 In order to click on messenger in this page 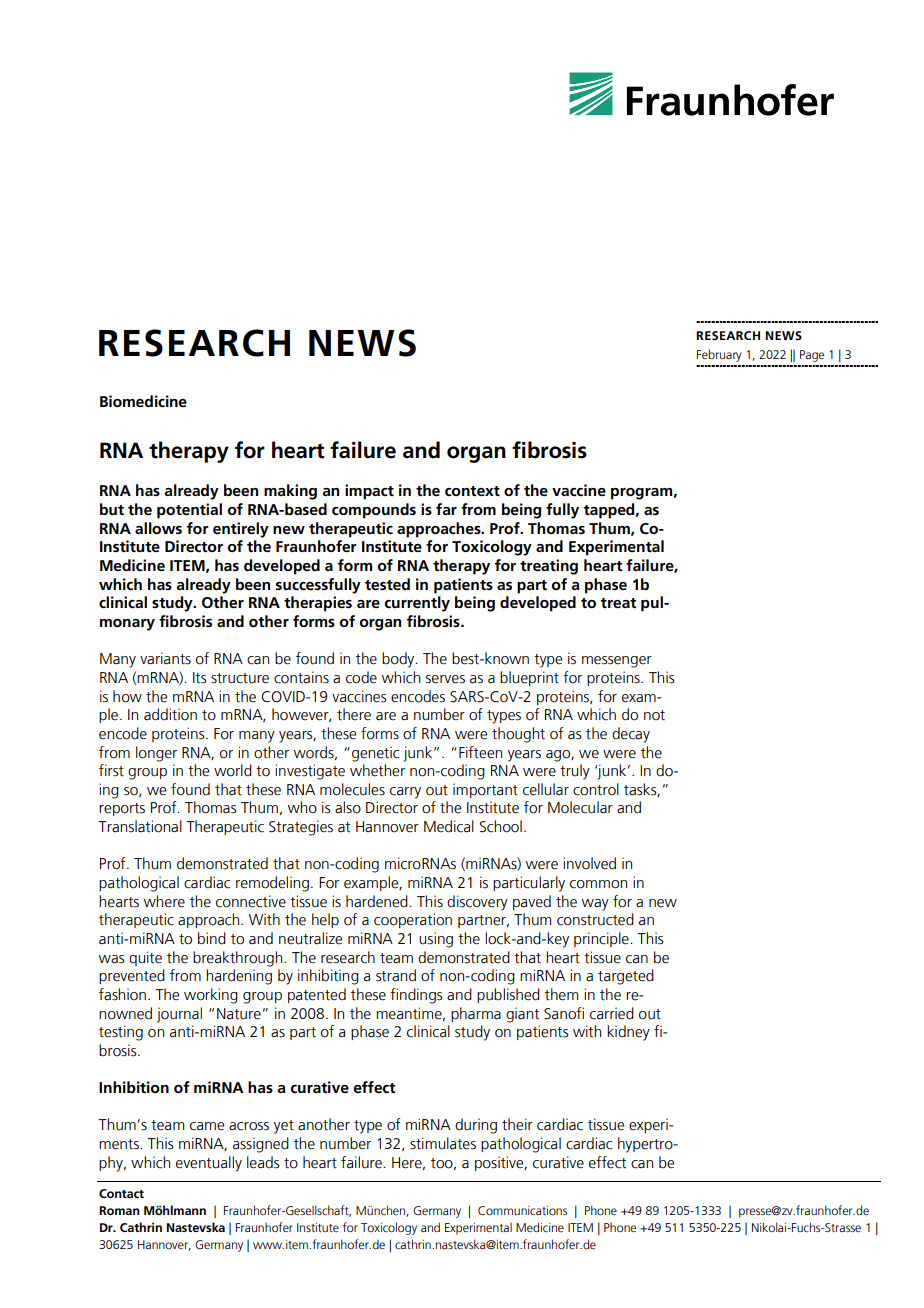, I will do `click(617, 662)`.
